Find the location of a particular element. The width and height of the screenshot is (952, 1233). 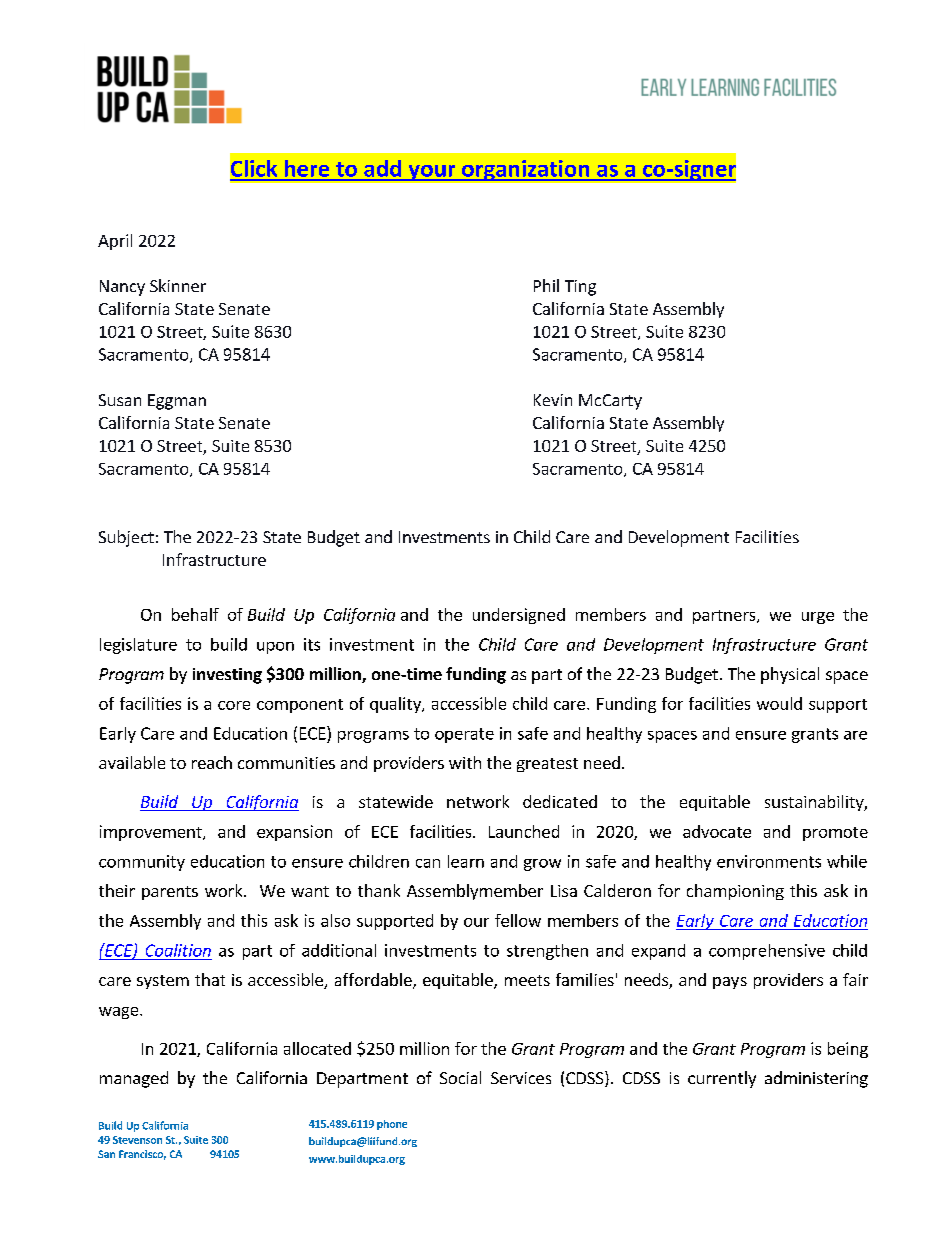

environments is located at coordinates (769, 861).
